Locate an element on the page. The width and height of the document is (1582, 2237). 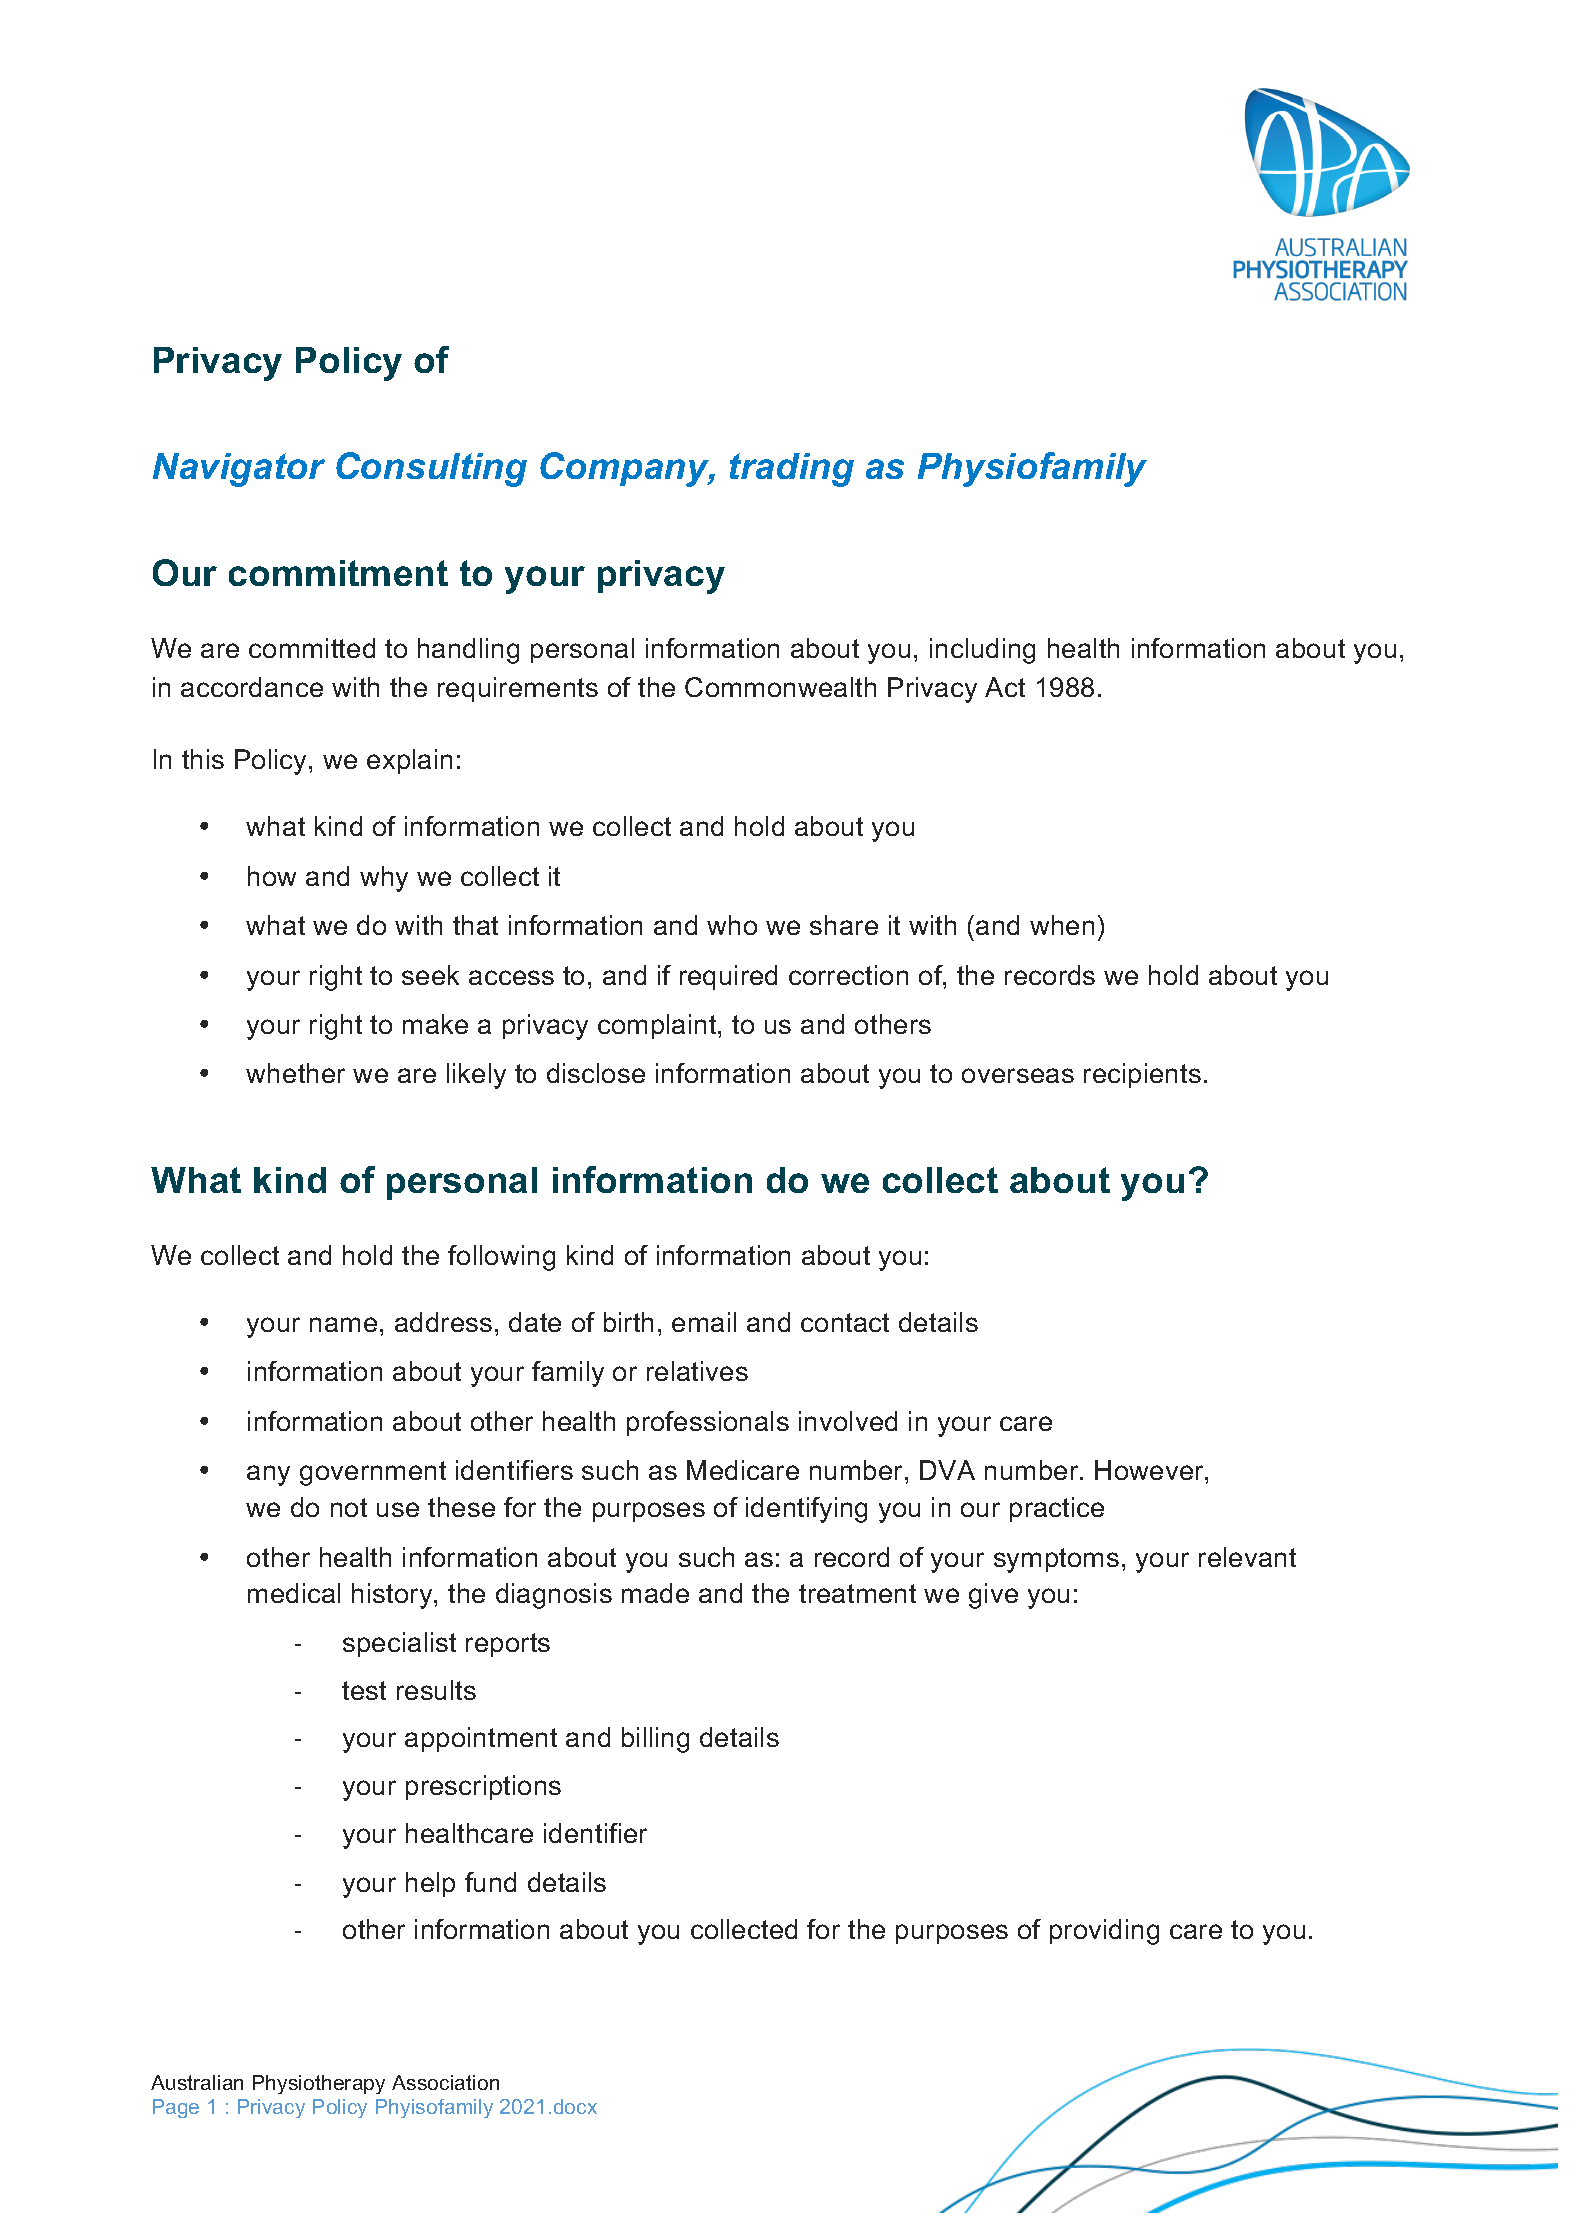
trading is located at coordinates (792, 470).
